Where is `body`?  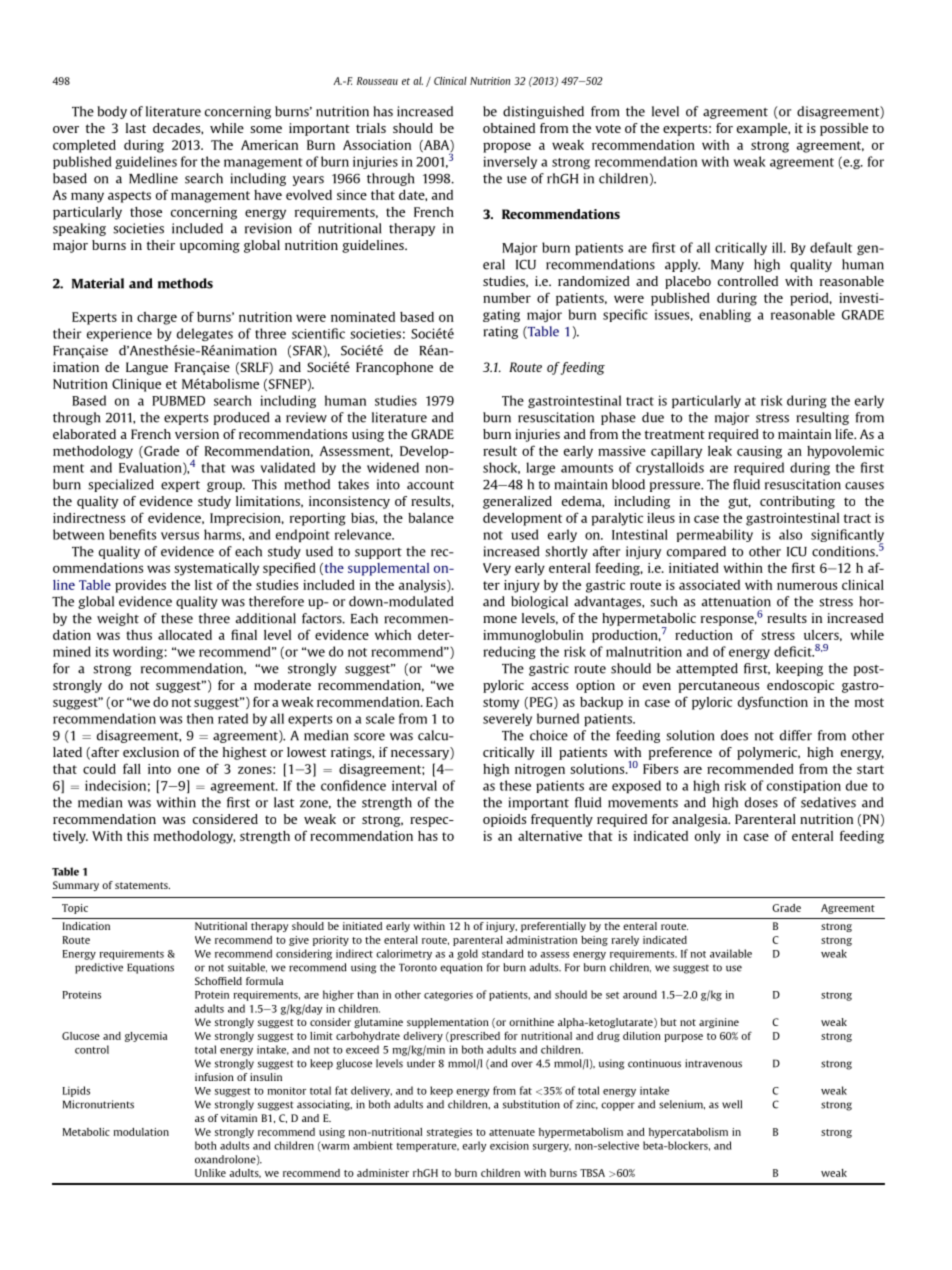
body is located at coordinates (112, 112).
